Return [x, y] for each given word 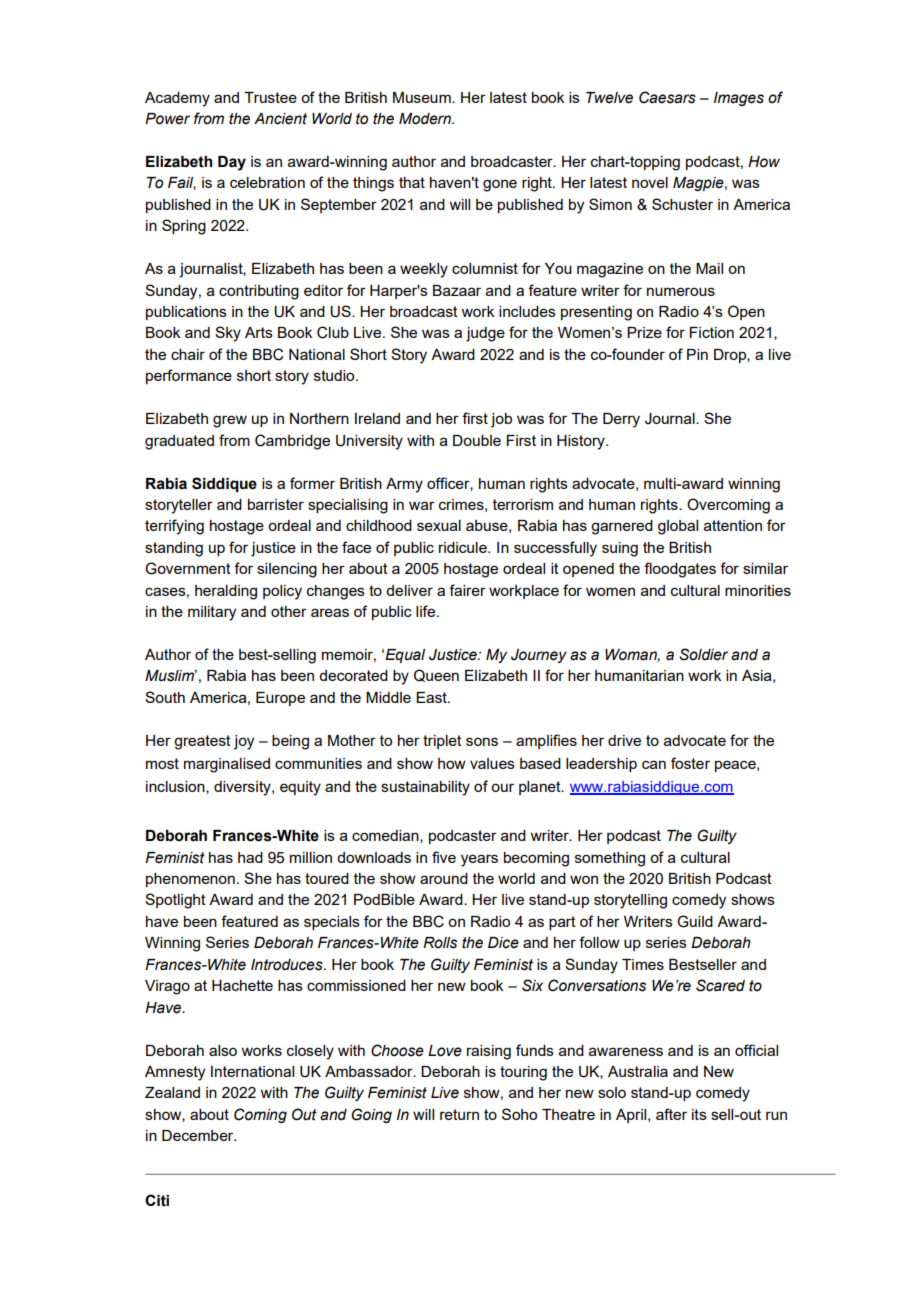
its [699, 1114]
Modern [426, 119]
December [199, 1135]
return [459, 1114]
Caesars [667, 97]
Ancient [280, 119]
